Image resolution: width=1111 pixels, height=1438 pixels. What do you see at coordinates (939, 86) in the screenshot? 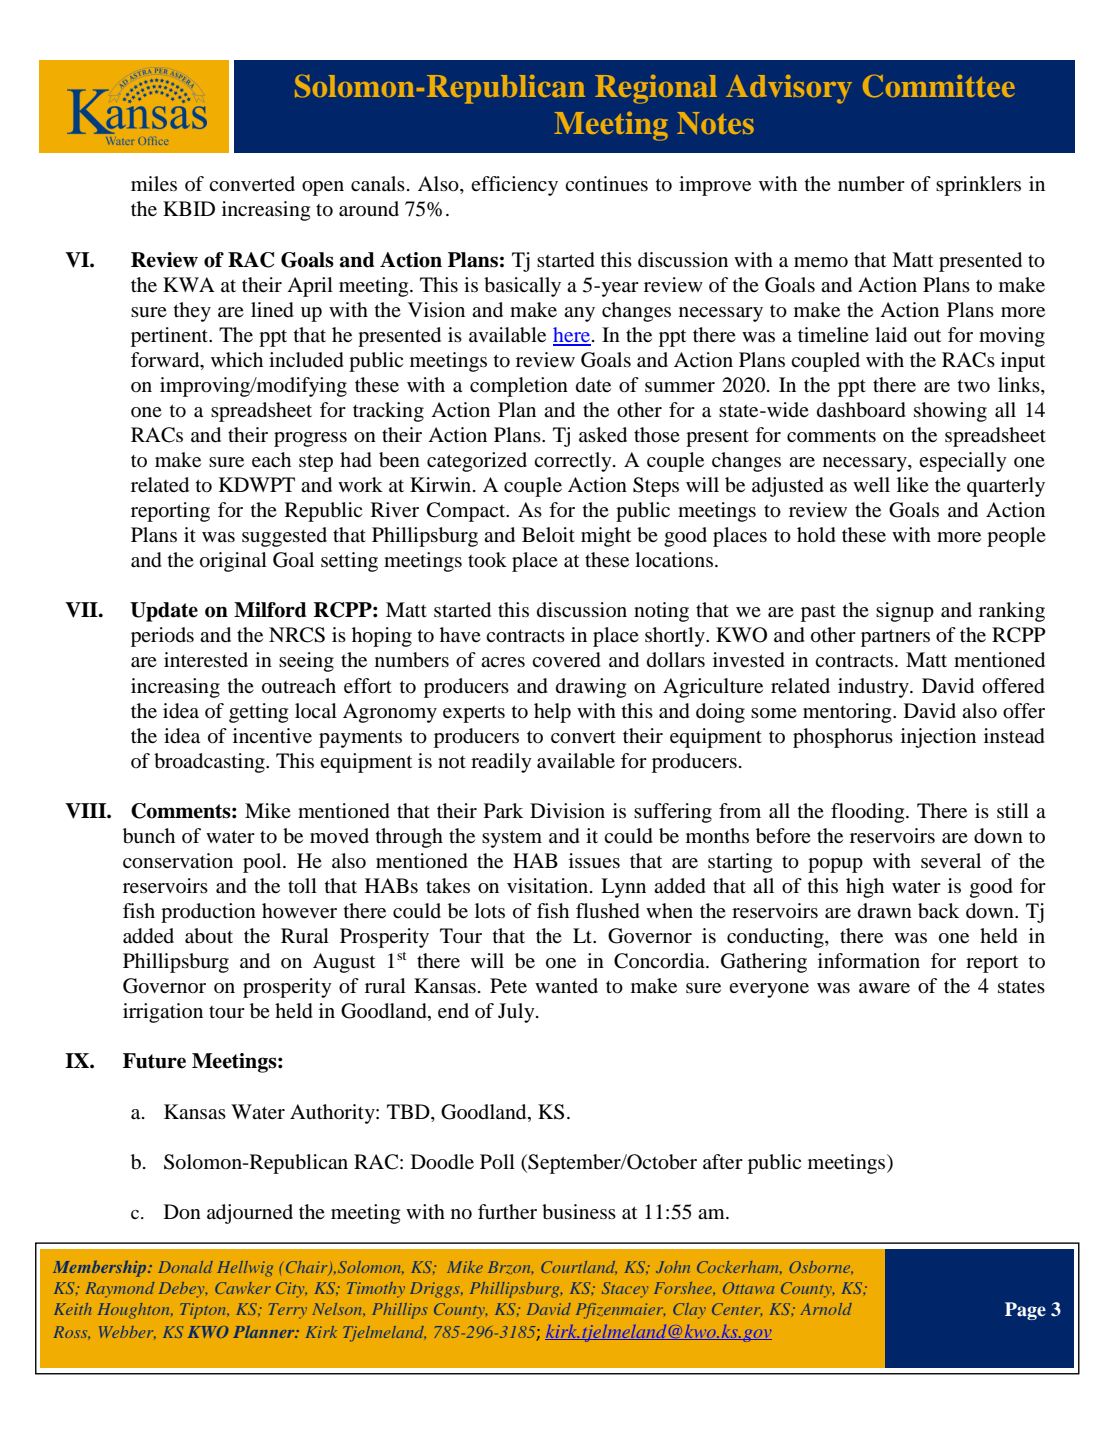
I see `Committee` at bounding box center [939, 86].
